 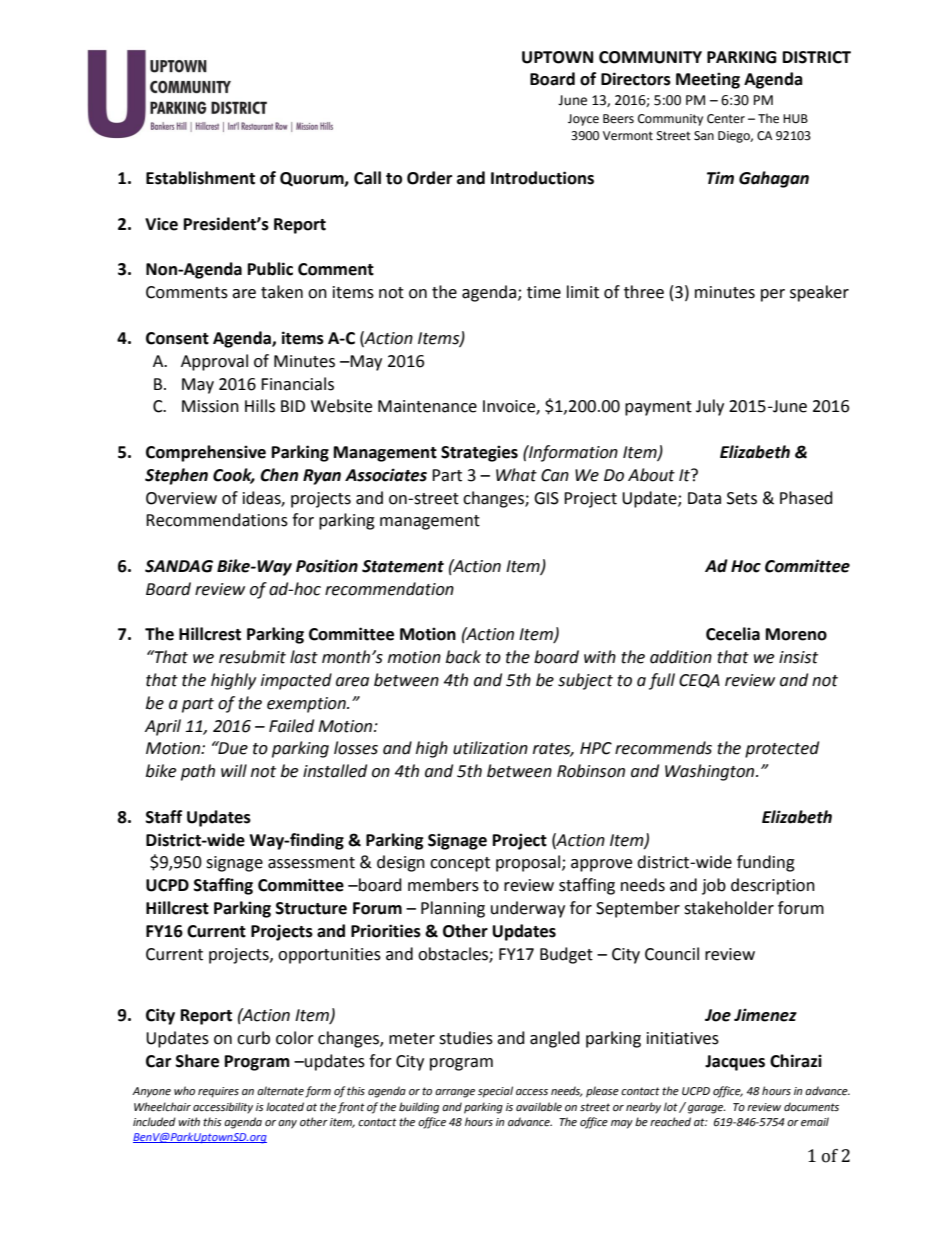 I want to click on concept, so click(x=460, y=864).
